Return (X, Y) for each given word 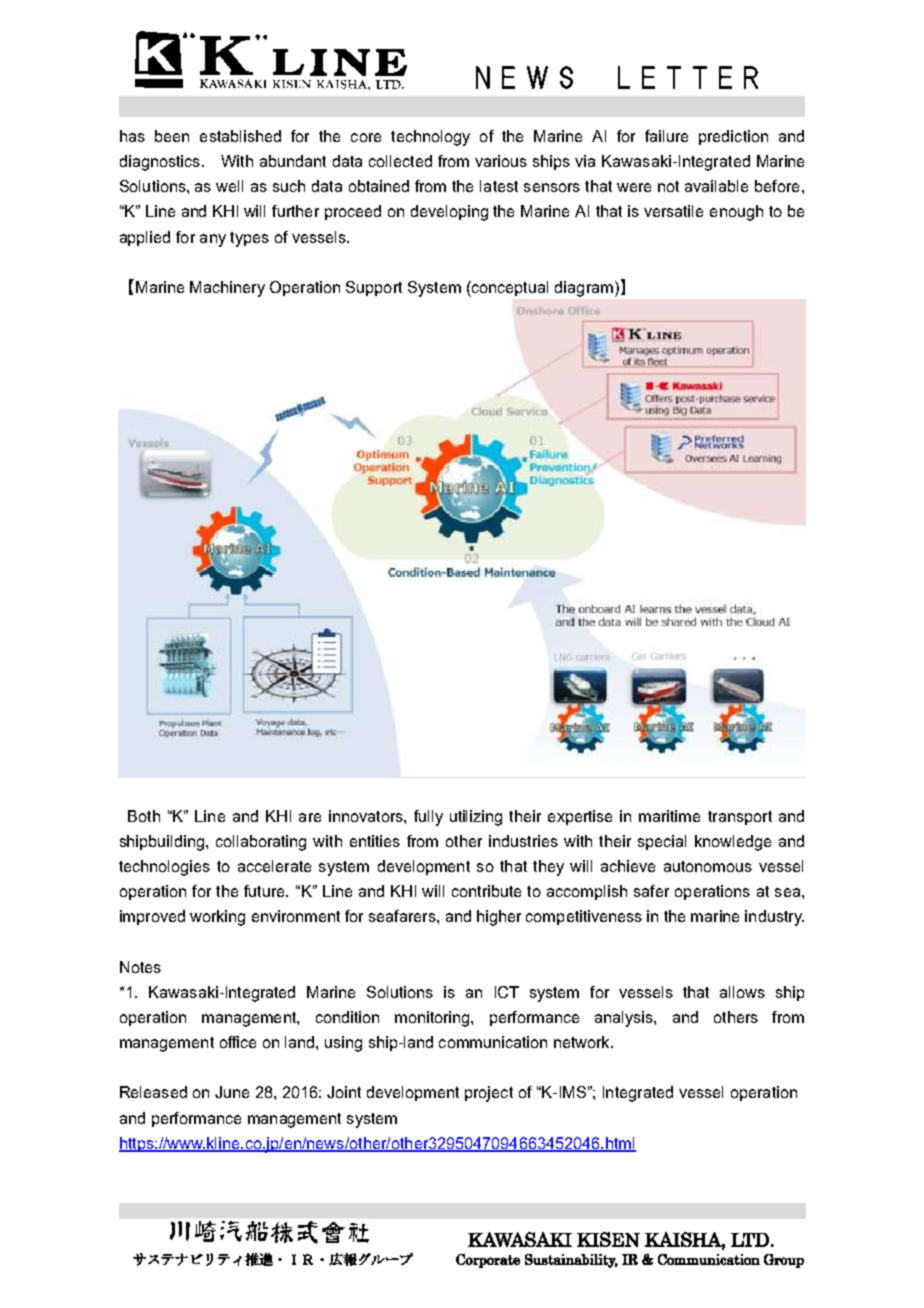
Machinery (227, 289)
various (501, 161)
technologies (164, 868)
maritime (669, 816)
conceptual (509, 289)
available (716, 186)
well (229, 186)
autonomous (708, 866)
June (232, 1092)
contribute (486, 891)
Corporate (488, 1261)
